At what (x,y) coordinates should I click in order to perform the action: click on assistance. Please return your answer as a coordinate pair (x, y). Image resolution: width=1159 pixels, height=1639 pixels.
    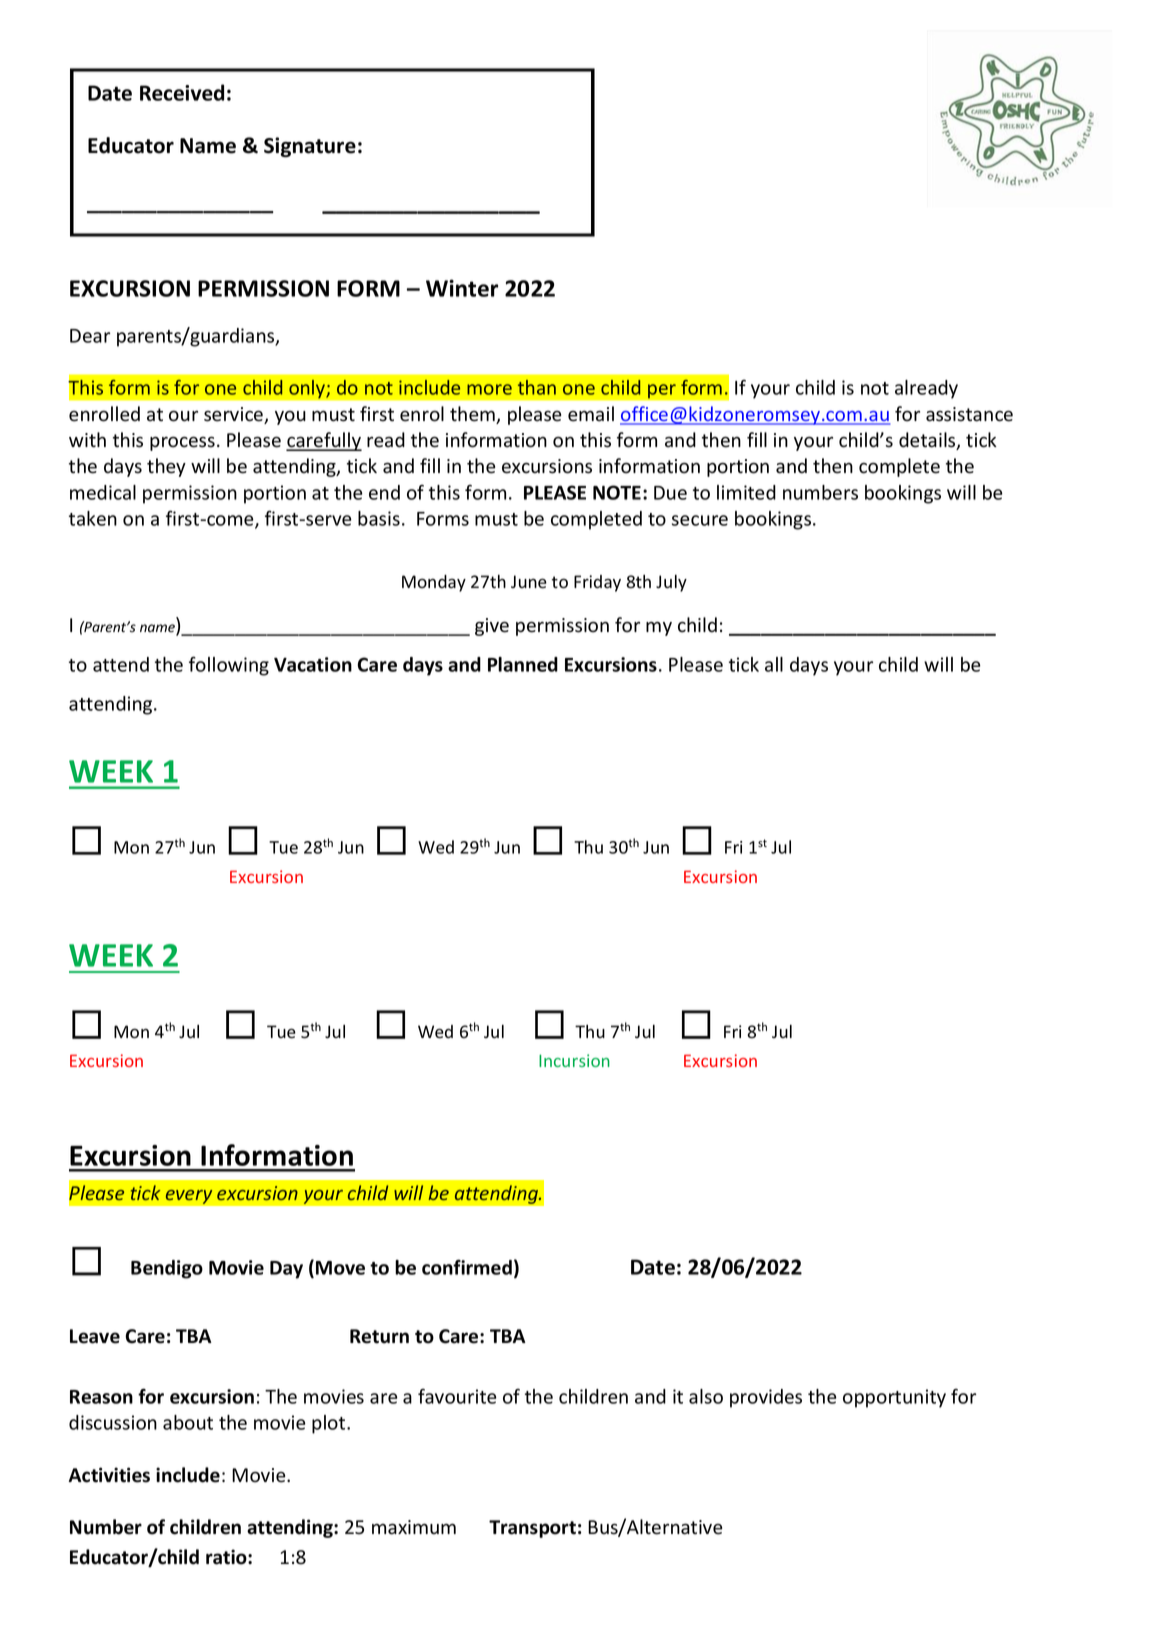
    Looking at the image, I should click on (969, 414).
